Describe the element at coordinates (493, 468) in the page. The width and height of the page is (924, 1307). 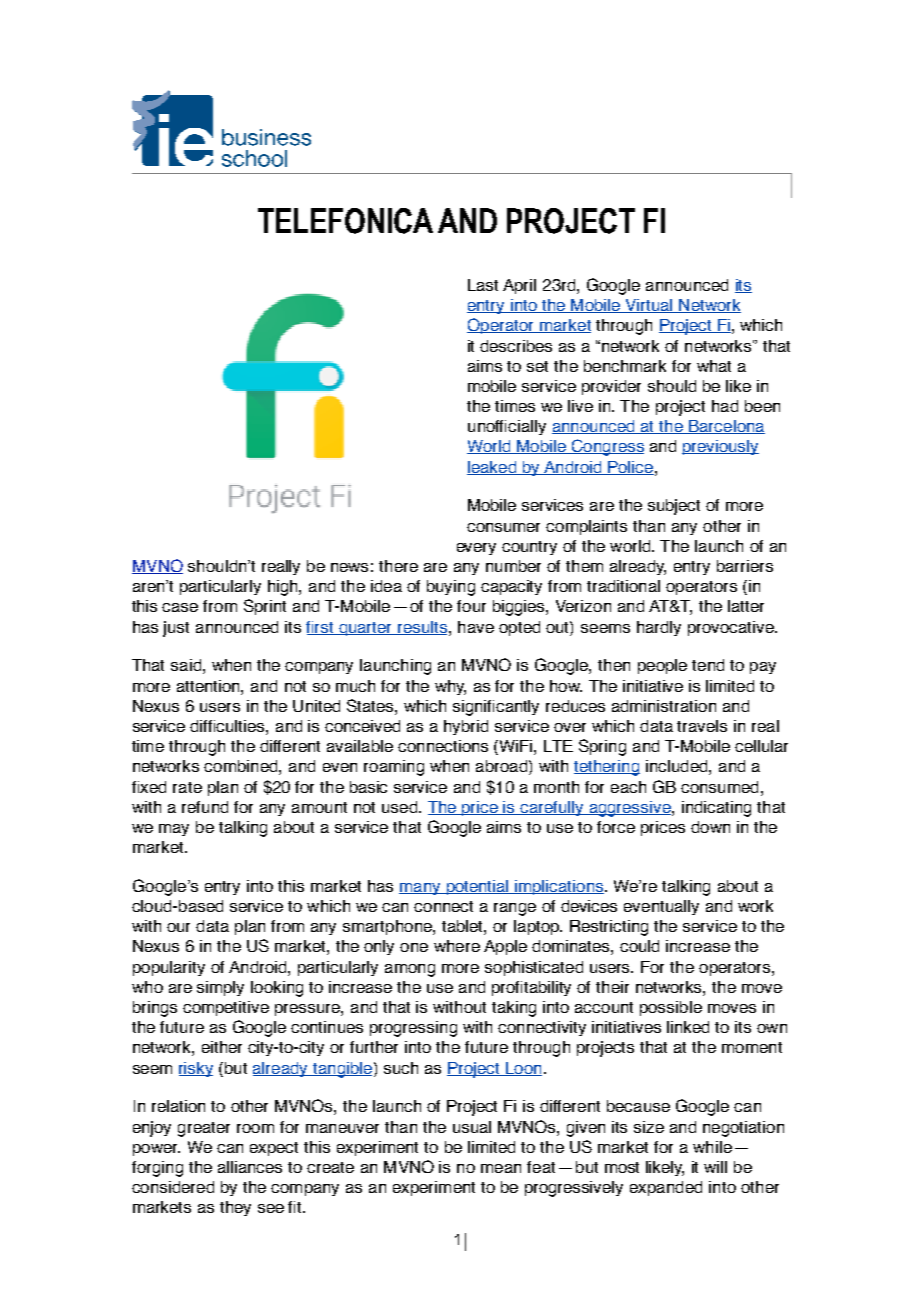
I see `leaked` at that location.
